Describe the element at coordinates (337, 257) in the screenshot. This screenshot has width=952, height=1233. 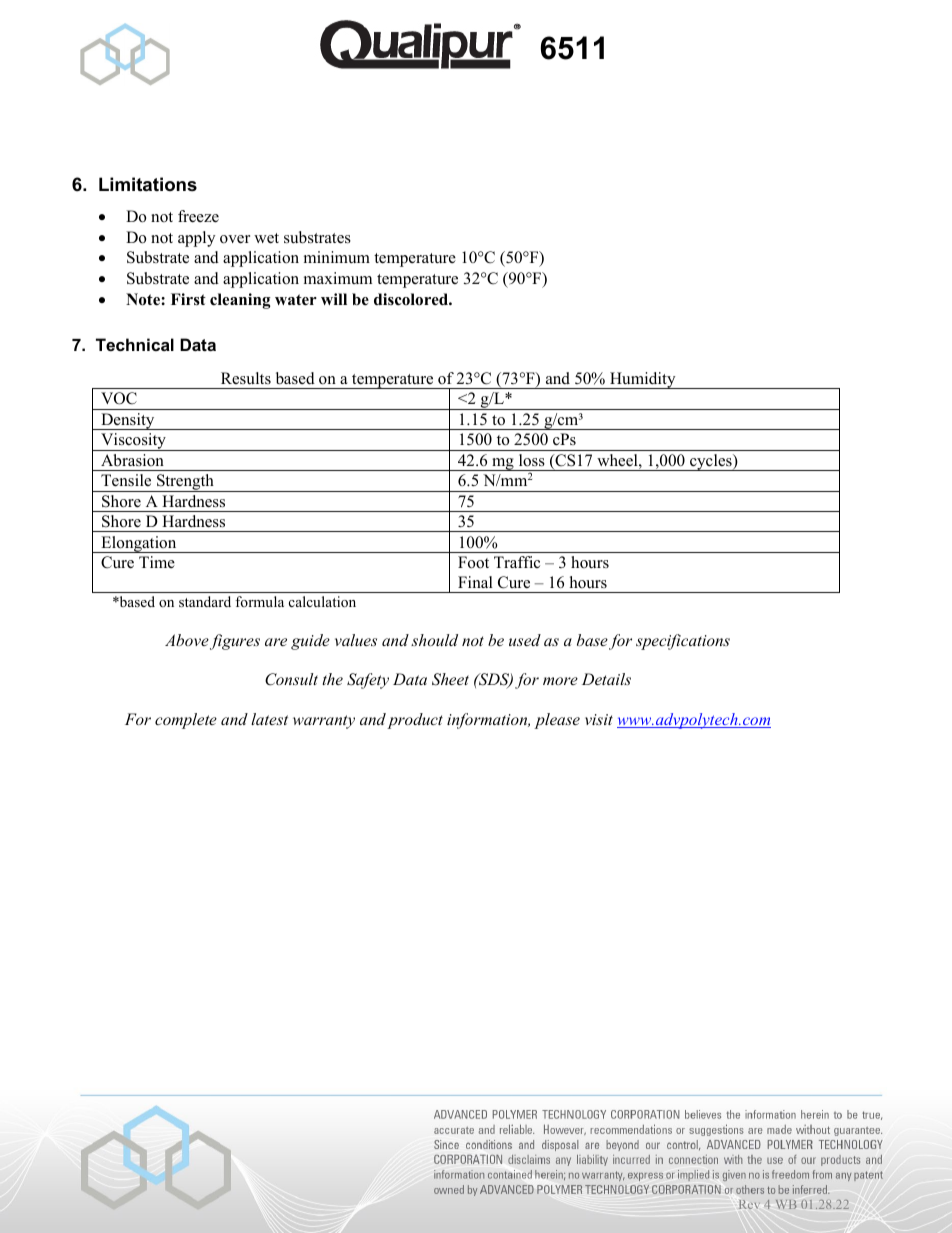
I see `minimum` at that location.
